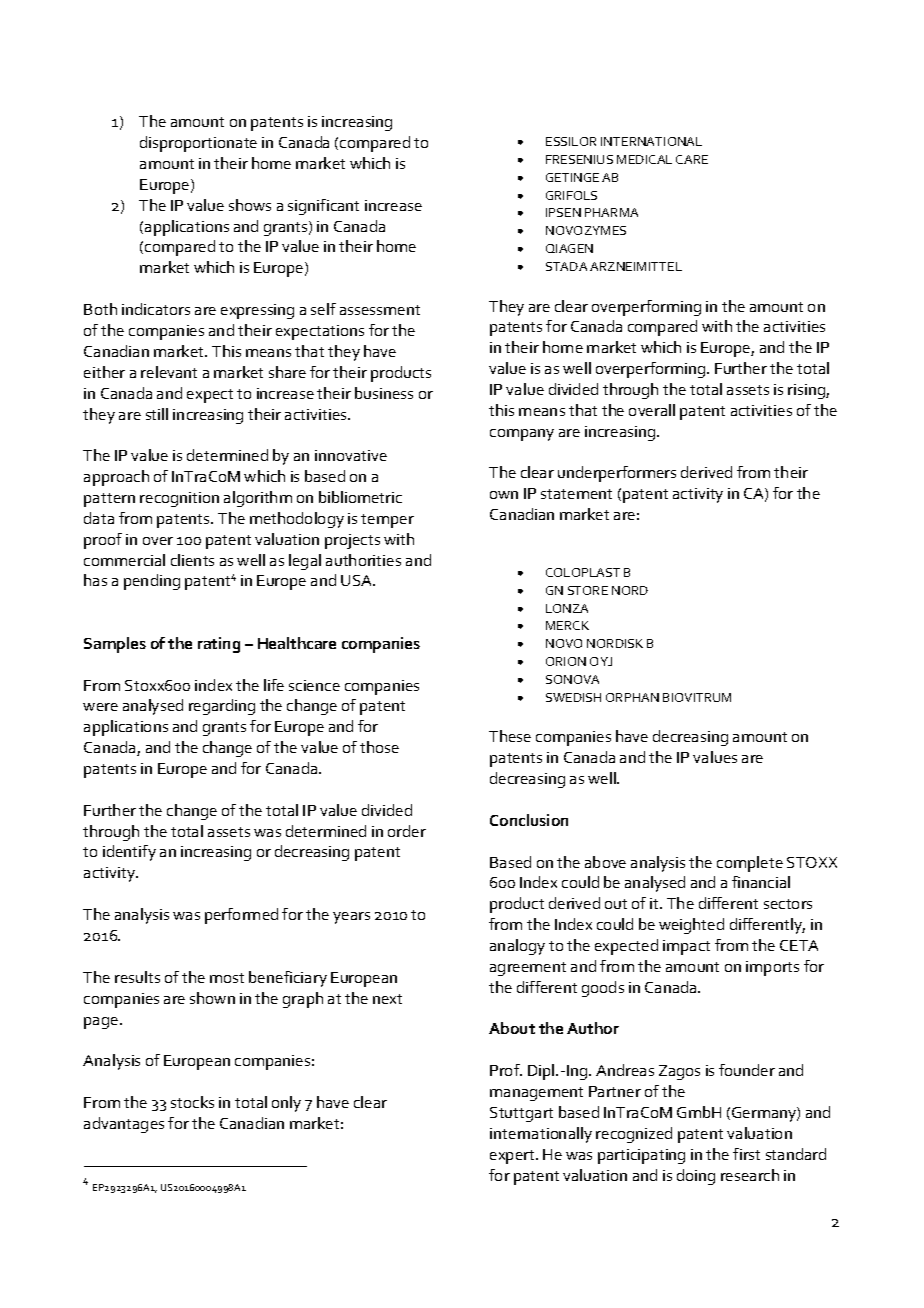  What do you see at coordinates (179, 499) in the screenshot?
I see `recognition` at bounding box center [179, 499].
